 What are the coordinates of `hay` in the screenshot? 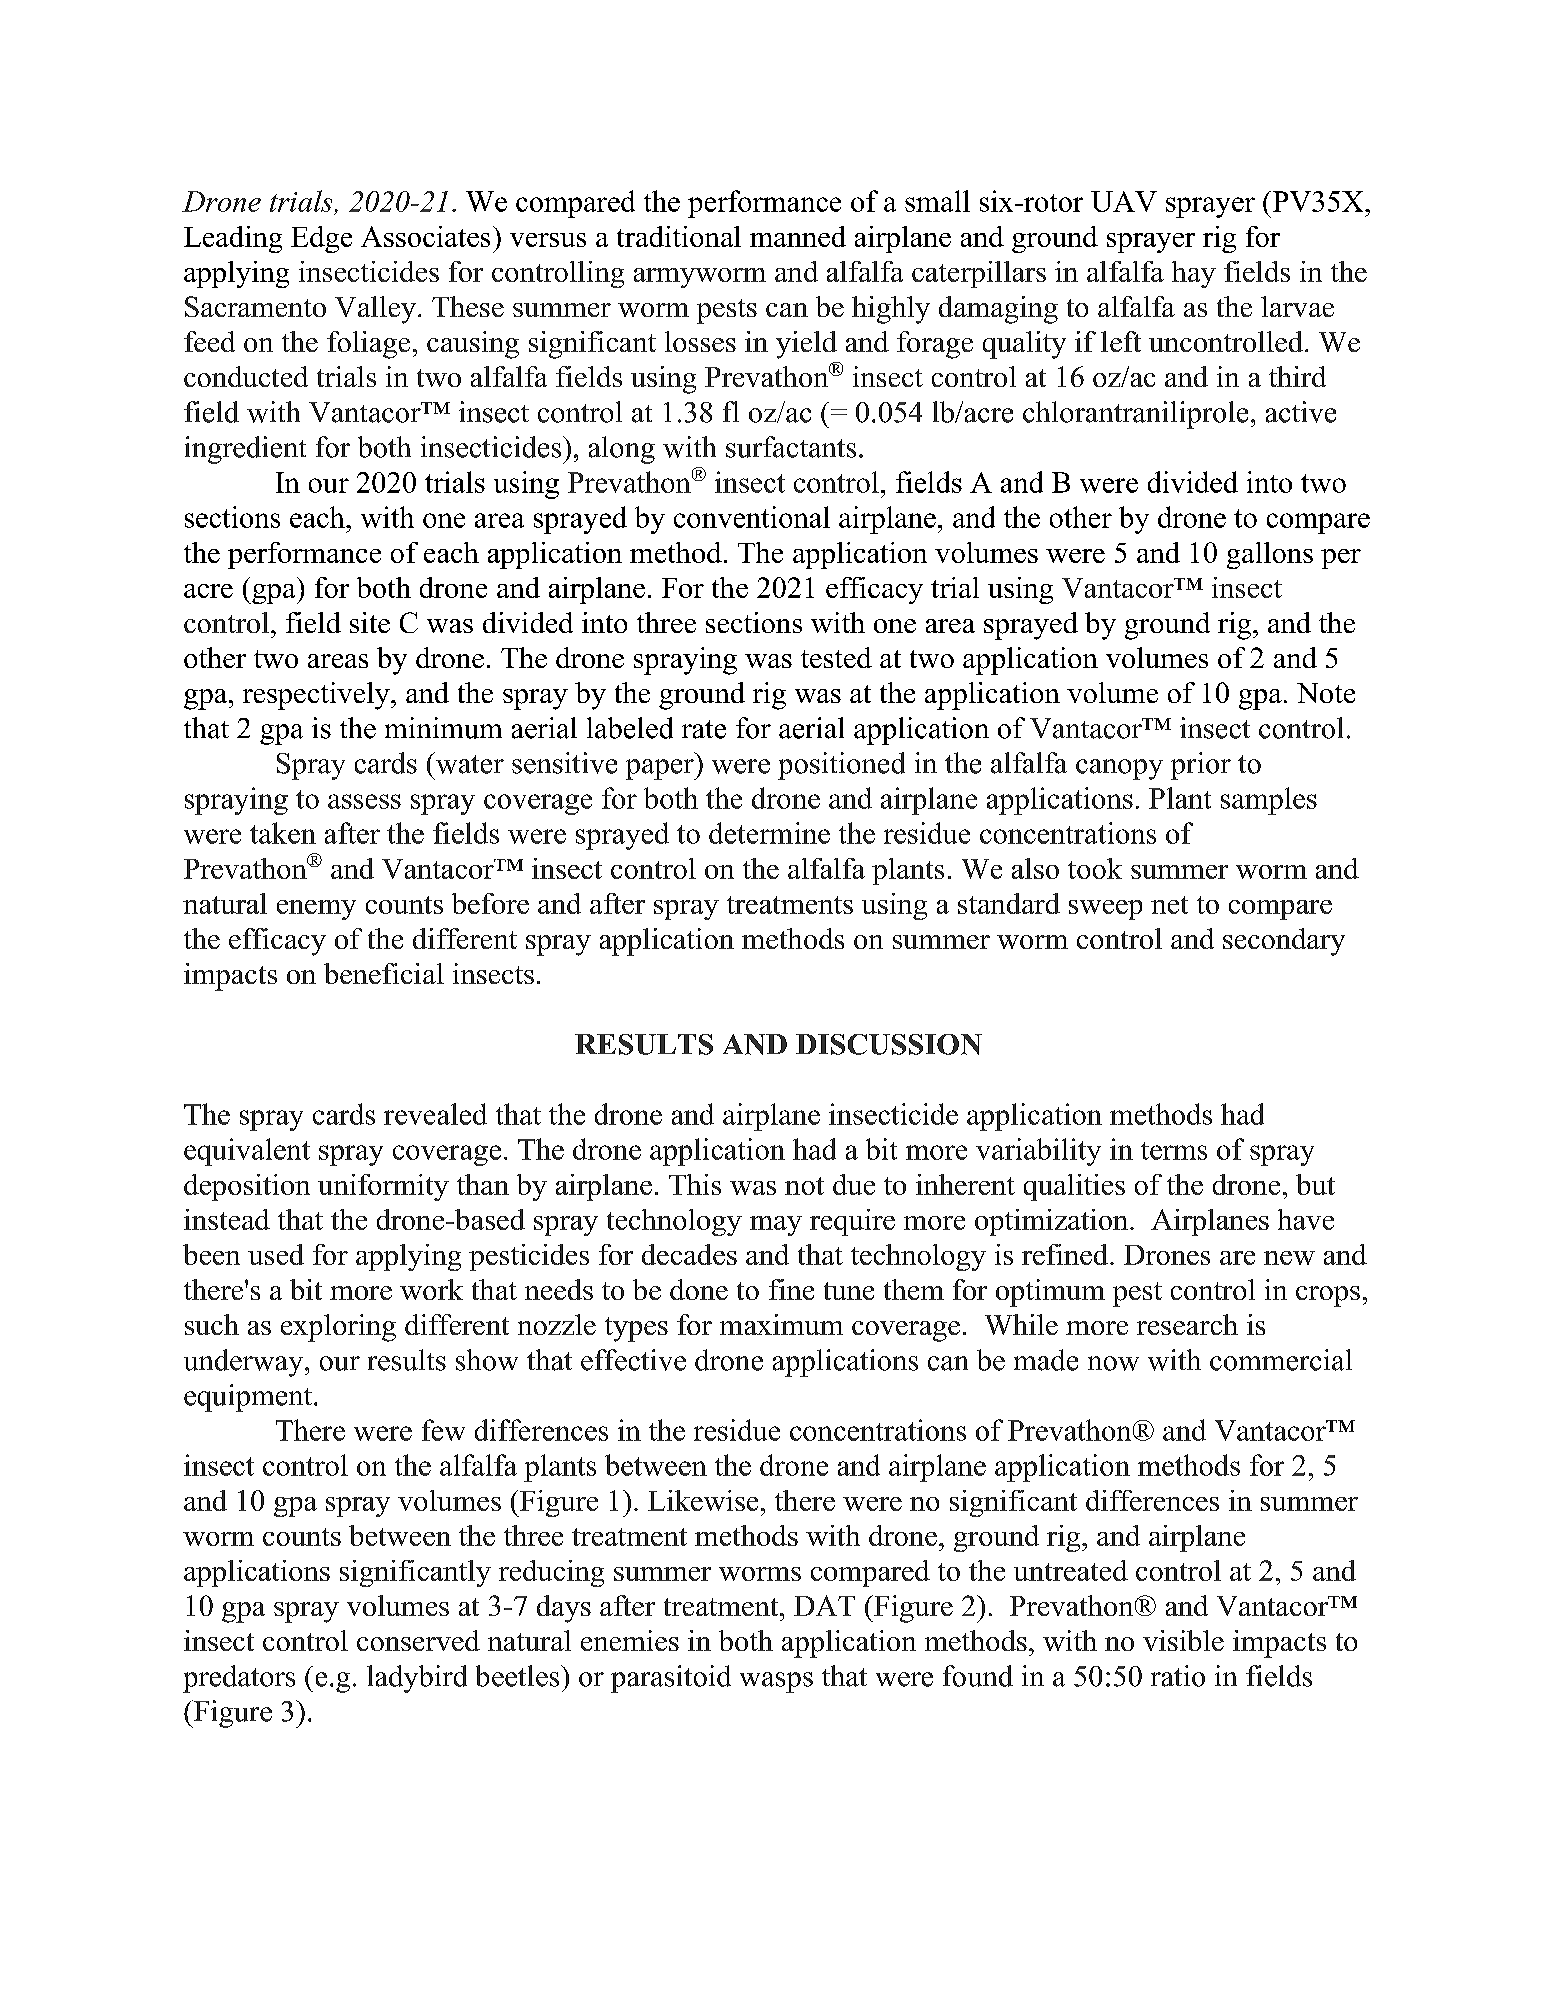 It's located at (1194, 274).
